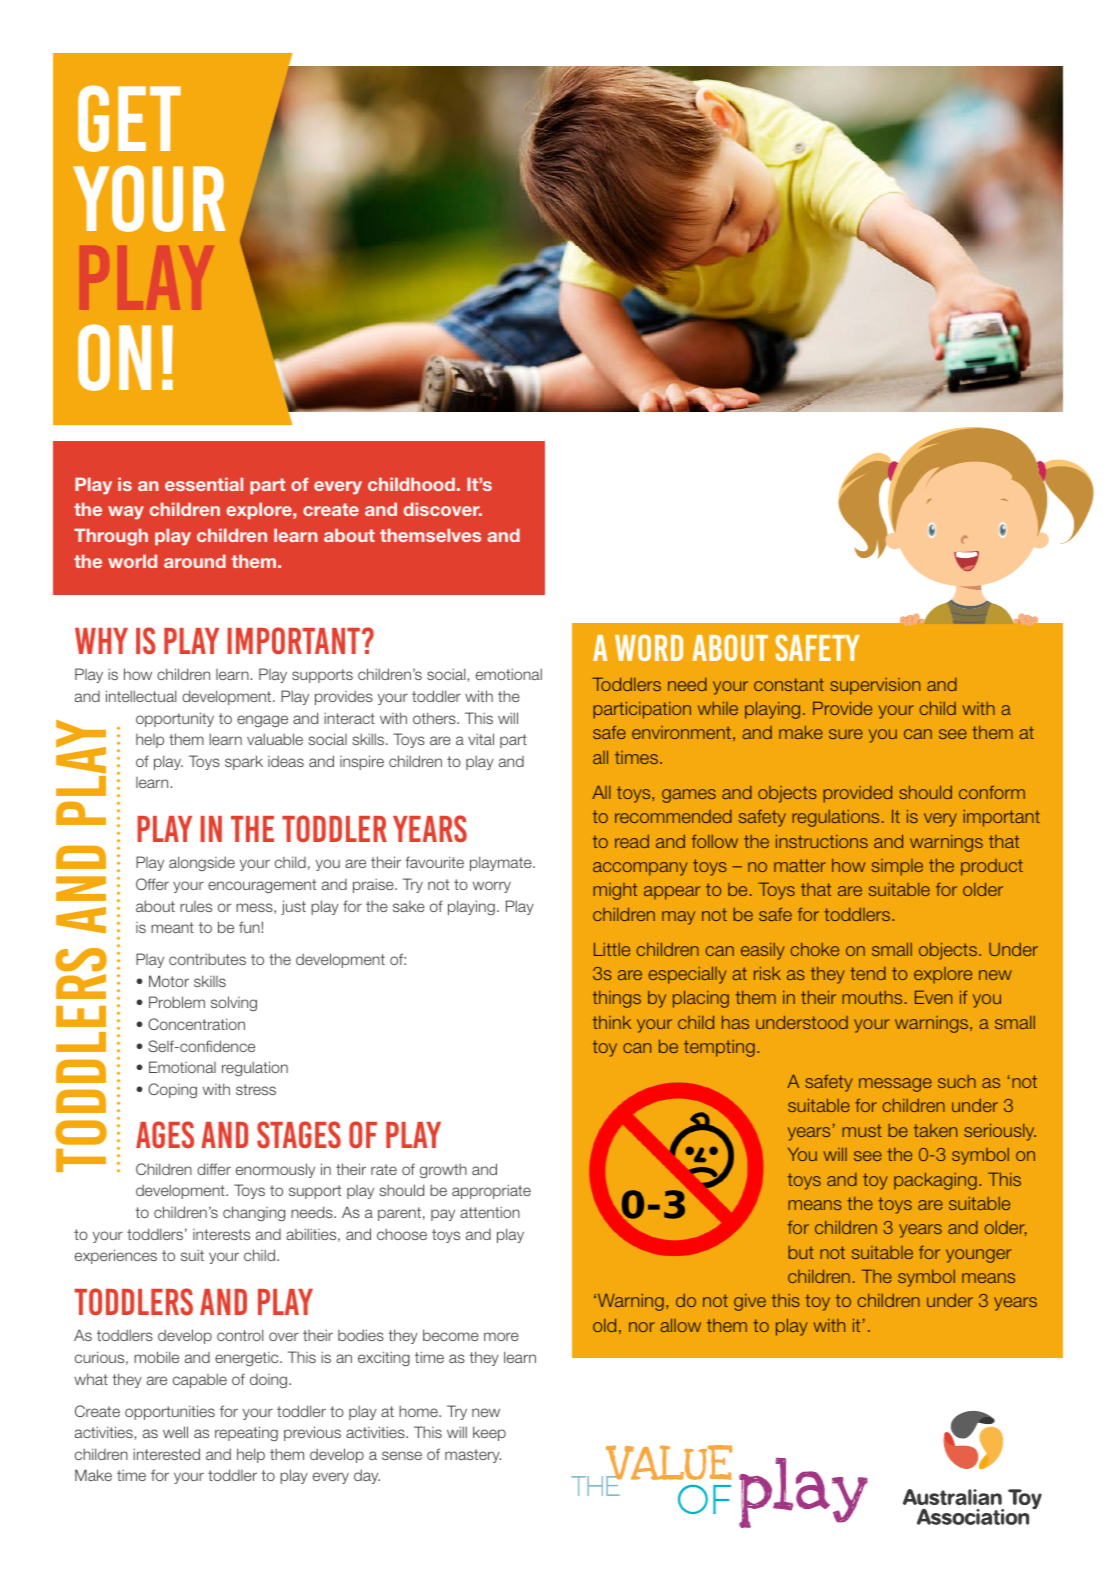 The width and height of the screenshot is (1116, 1578). I want to click on interests, so click(221, 1234).
